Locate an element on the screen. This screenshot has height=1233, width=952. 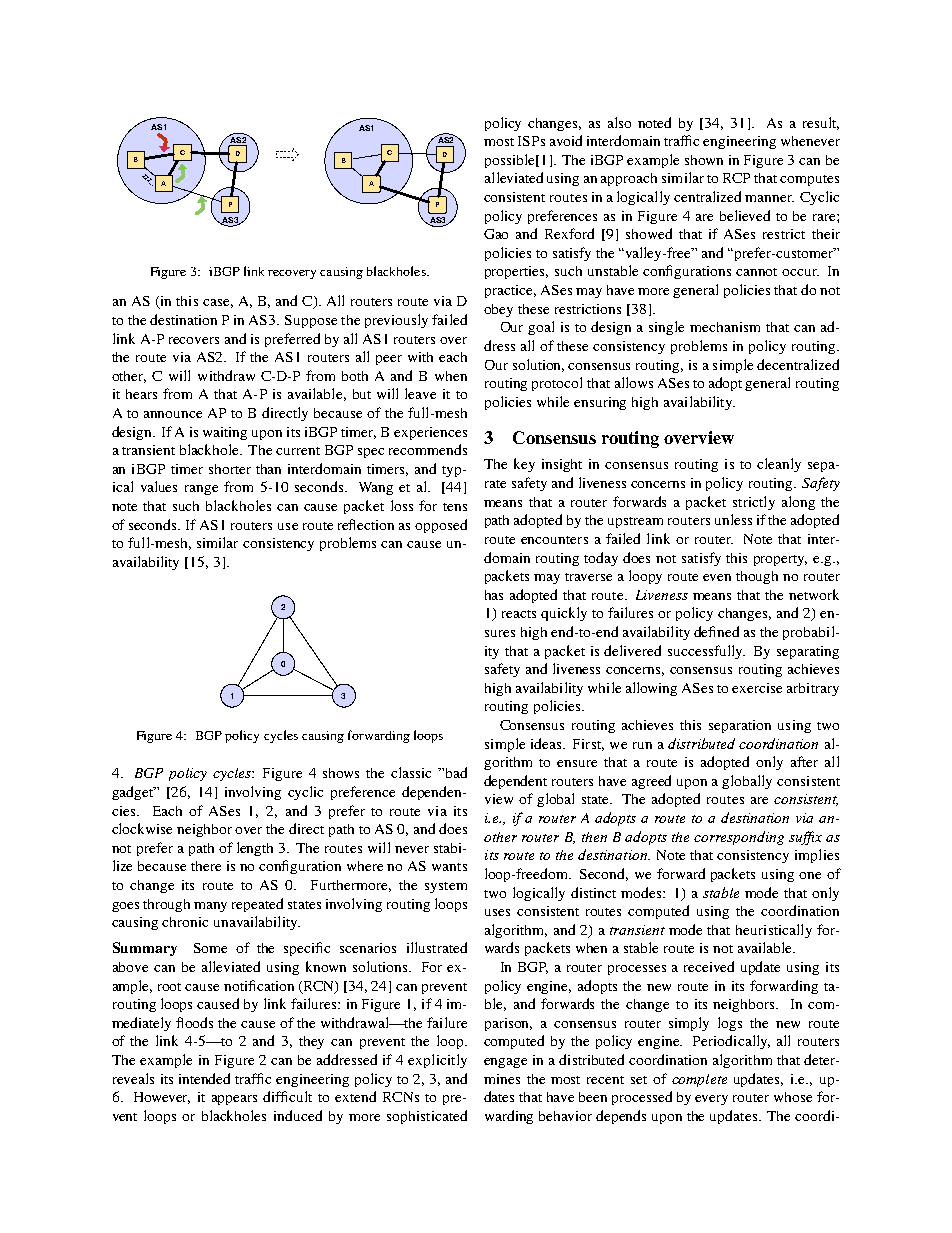
gadget is located at coordinates (134, 793).
